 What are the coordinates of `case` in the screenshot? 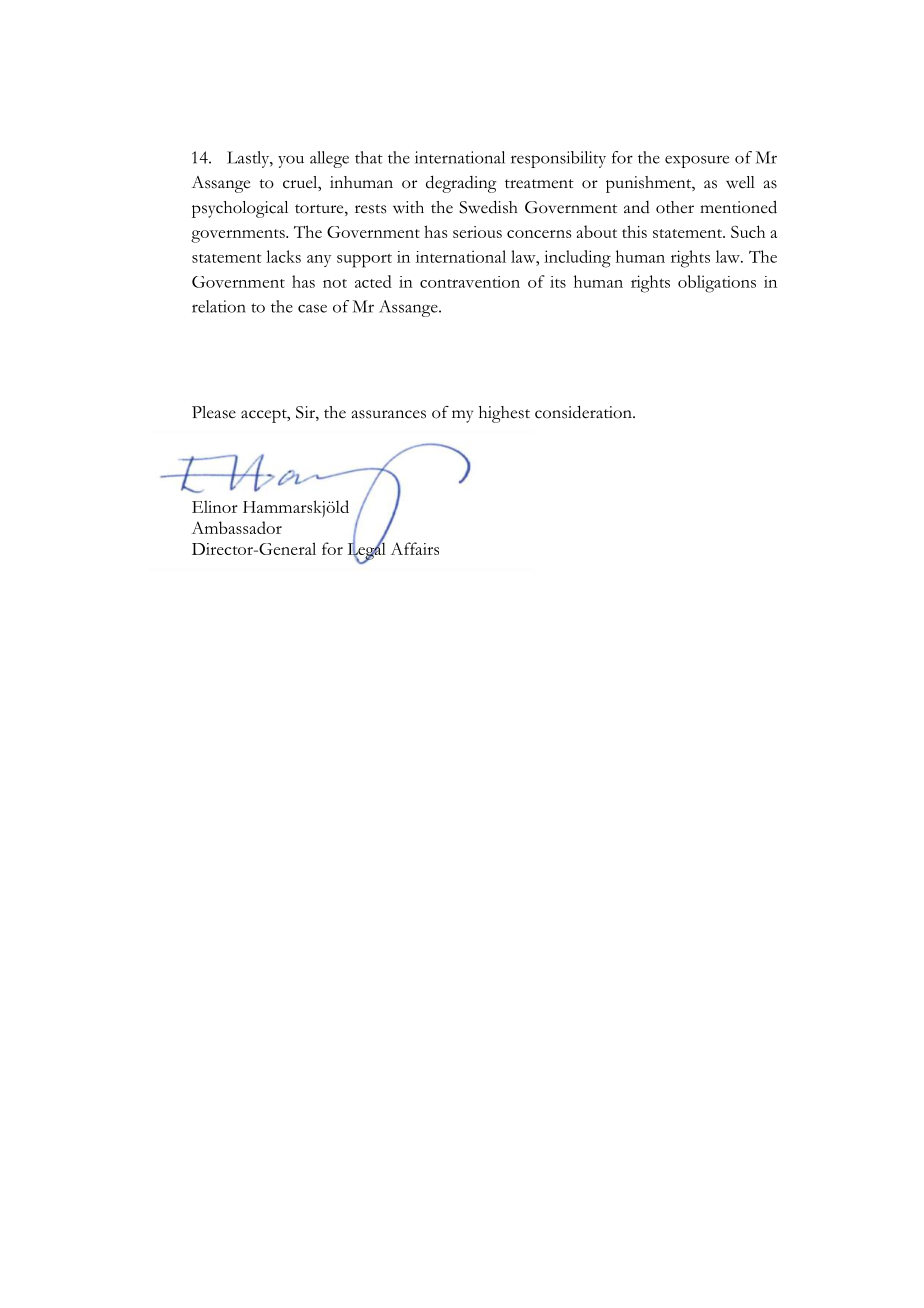 It's located at (312, 308).
